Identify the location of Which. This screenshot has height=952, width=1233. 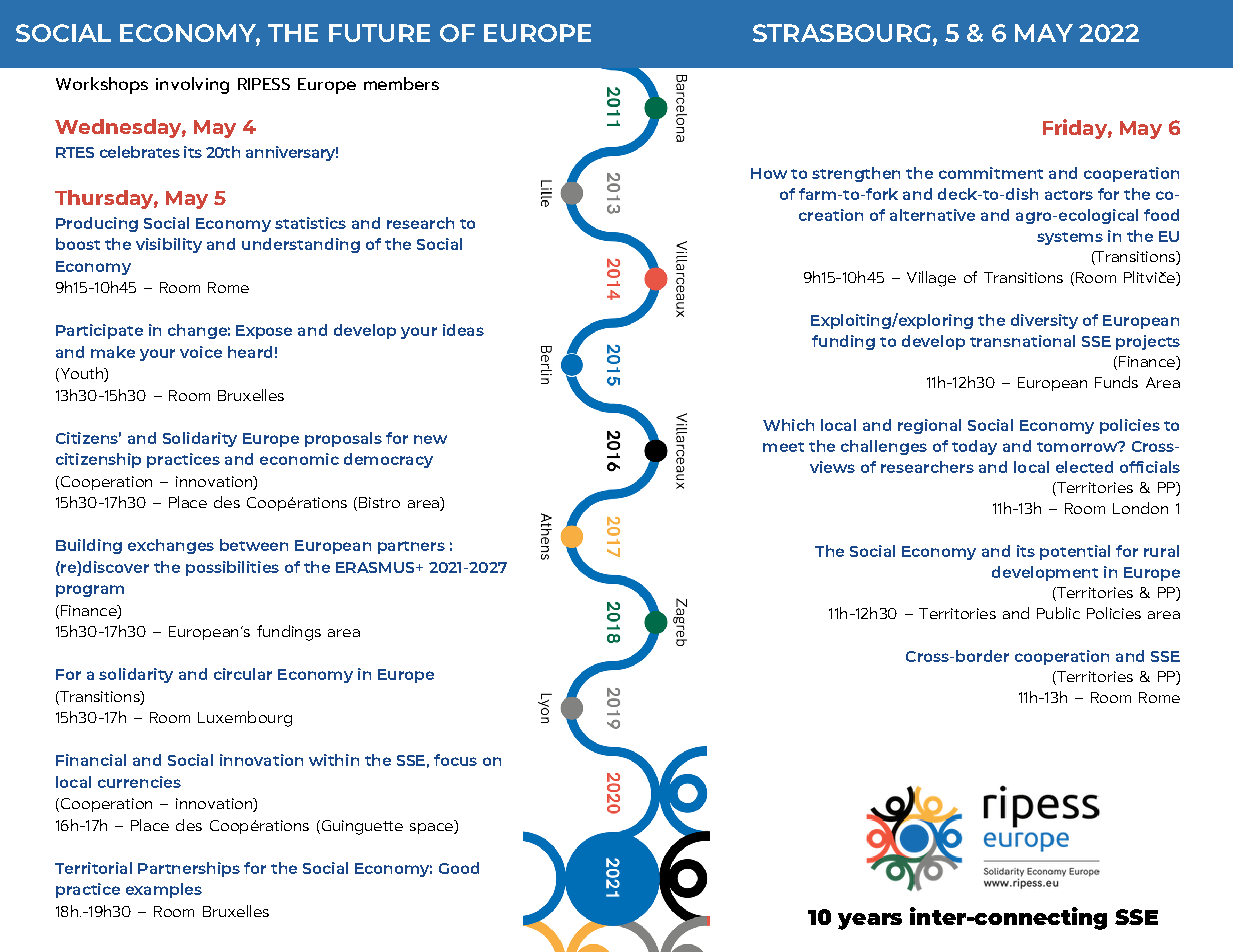
(788, 425).
